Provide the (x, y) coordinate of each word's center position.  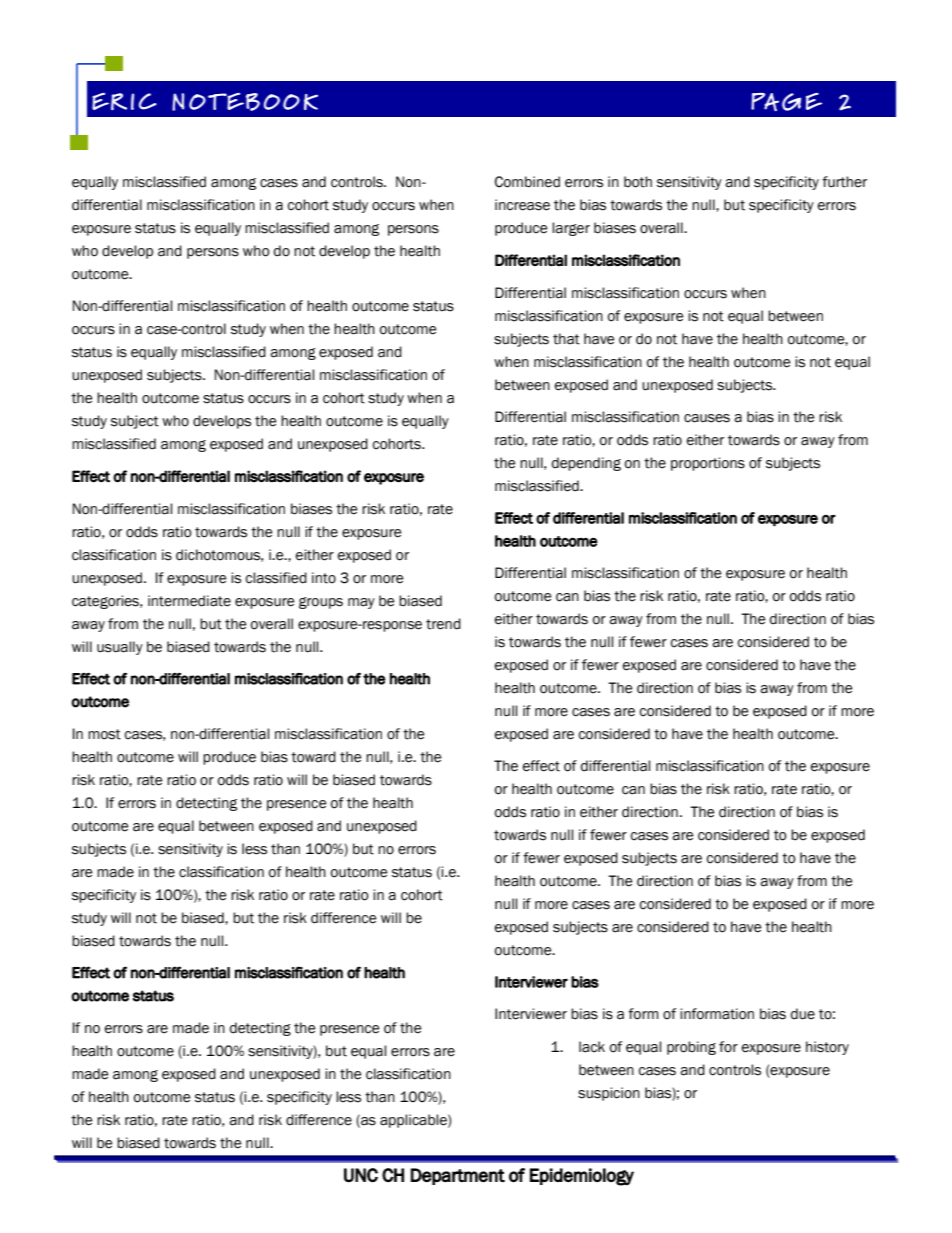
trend (443, 624)
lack (592, 1047)
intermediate (189, 601)
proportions (708, 464)
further (844, 182)
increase (522, 205)
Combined (527, 182)
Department (458, 1176)
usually (120, 648)
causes (707, 418)
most (104, 734)
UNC (361, 1175)
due (803, 1014)
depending (586, 464)
